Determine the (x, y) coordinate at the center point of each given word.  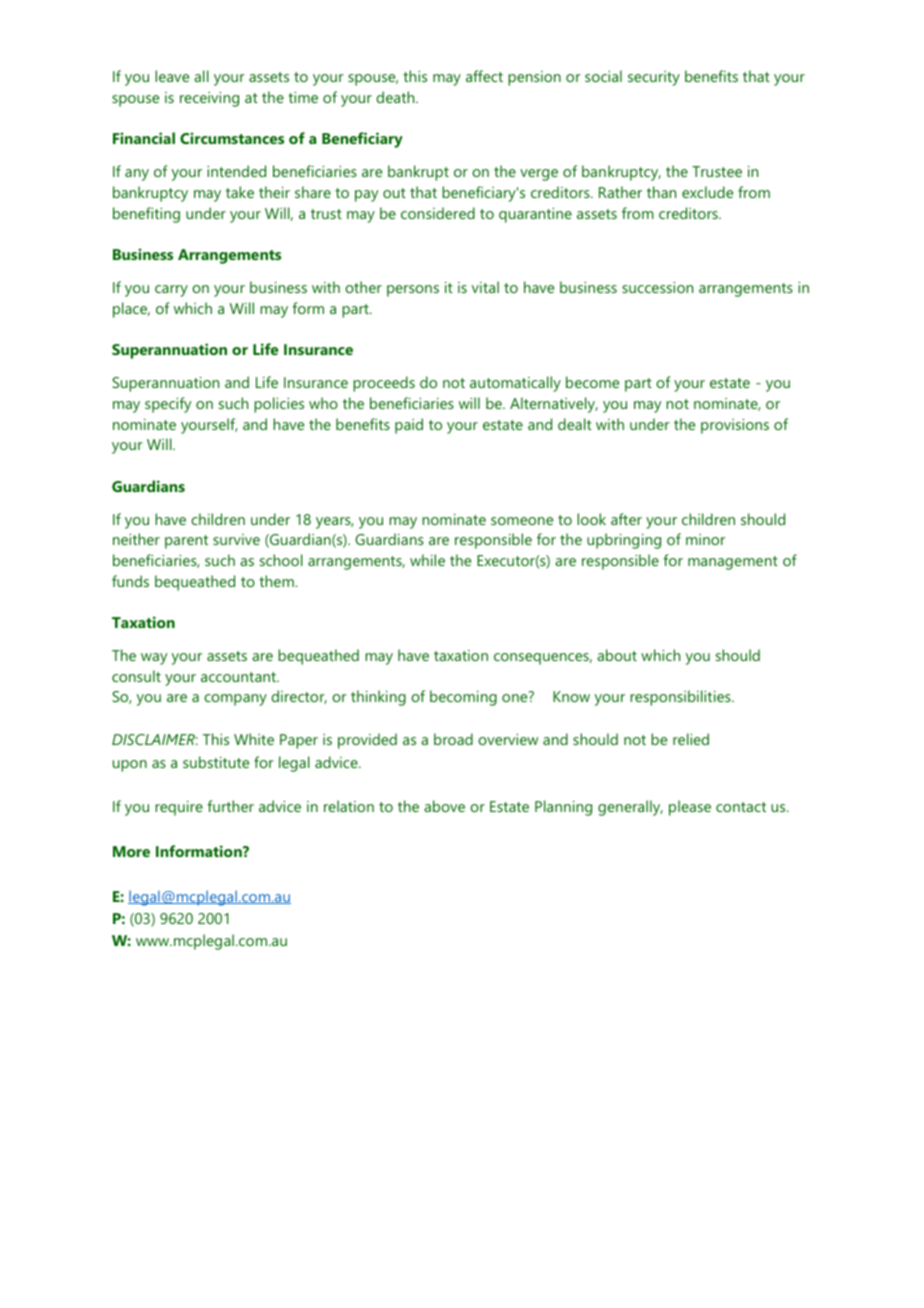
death (396, 97)
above (444, 806)
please (690, 808)
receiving (209, 99)
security (654, 78)
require (179, 808)
